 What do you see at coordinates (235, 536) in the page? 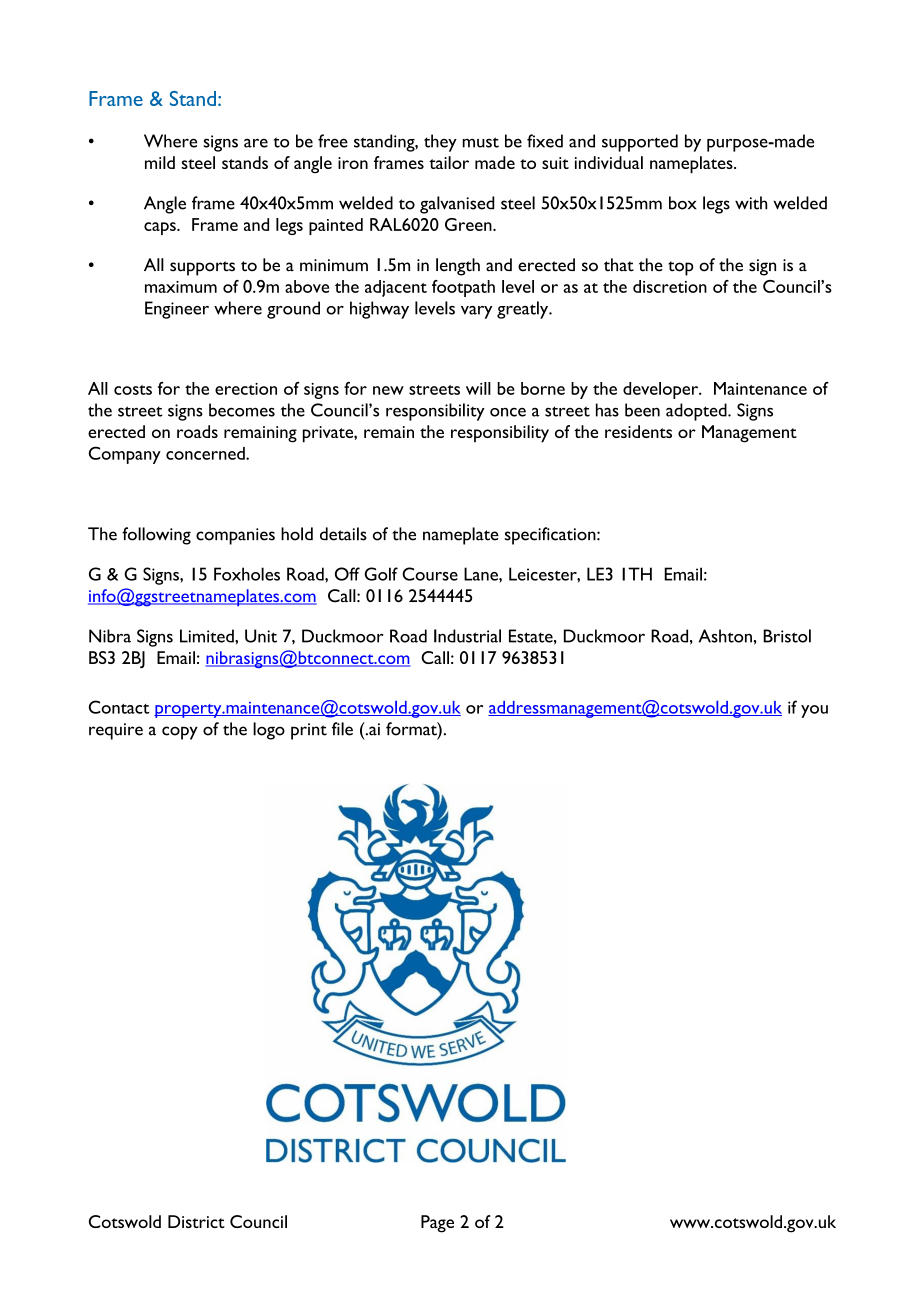
I see `companies` at bounding box center [235, 536].
